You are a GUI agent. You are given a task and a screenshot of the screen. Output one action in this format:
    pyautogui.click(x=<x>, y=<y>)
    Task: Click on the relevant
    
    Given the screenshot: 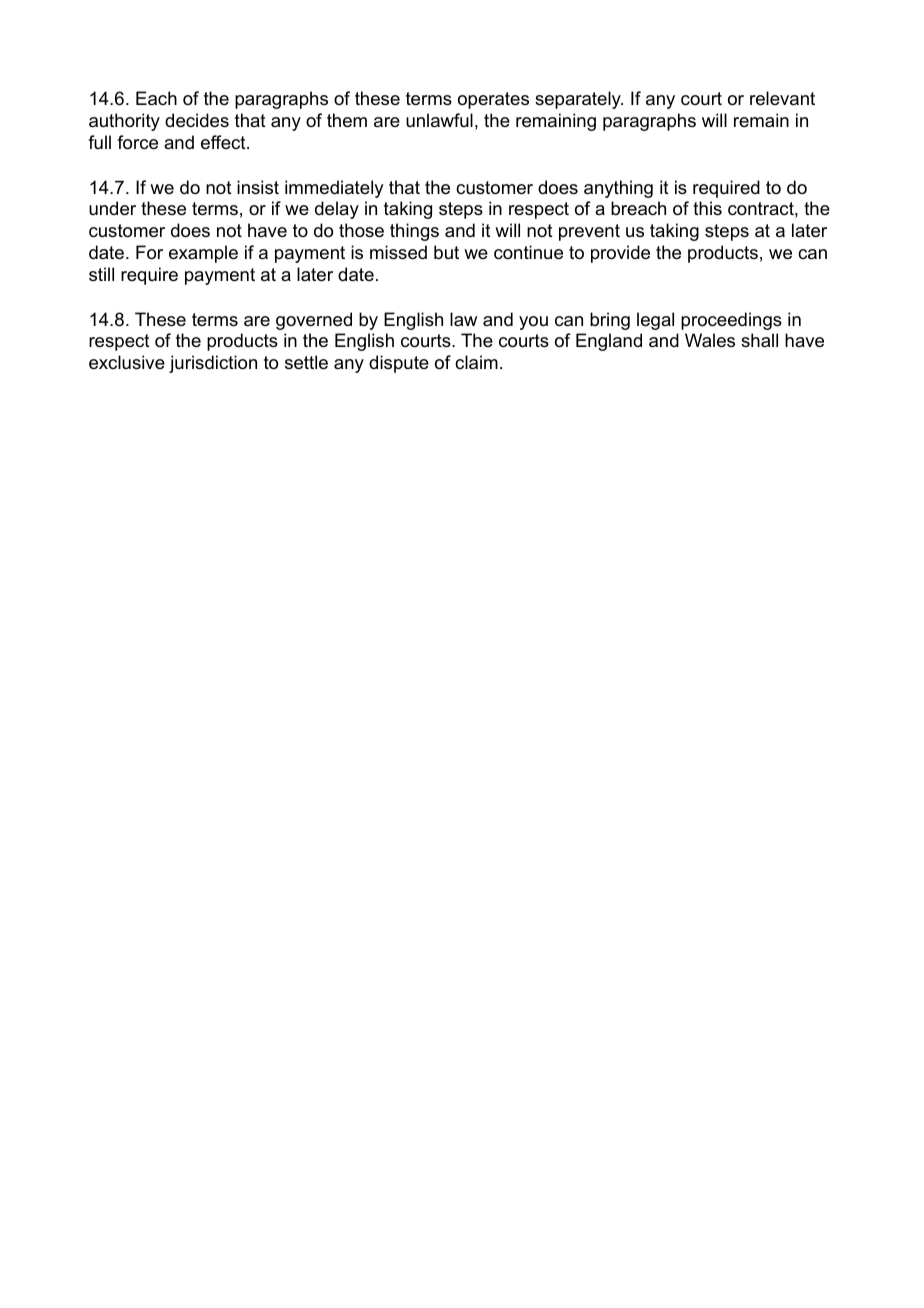 What is the action you would take?
    pyautogui.click(x=782, y=98)
